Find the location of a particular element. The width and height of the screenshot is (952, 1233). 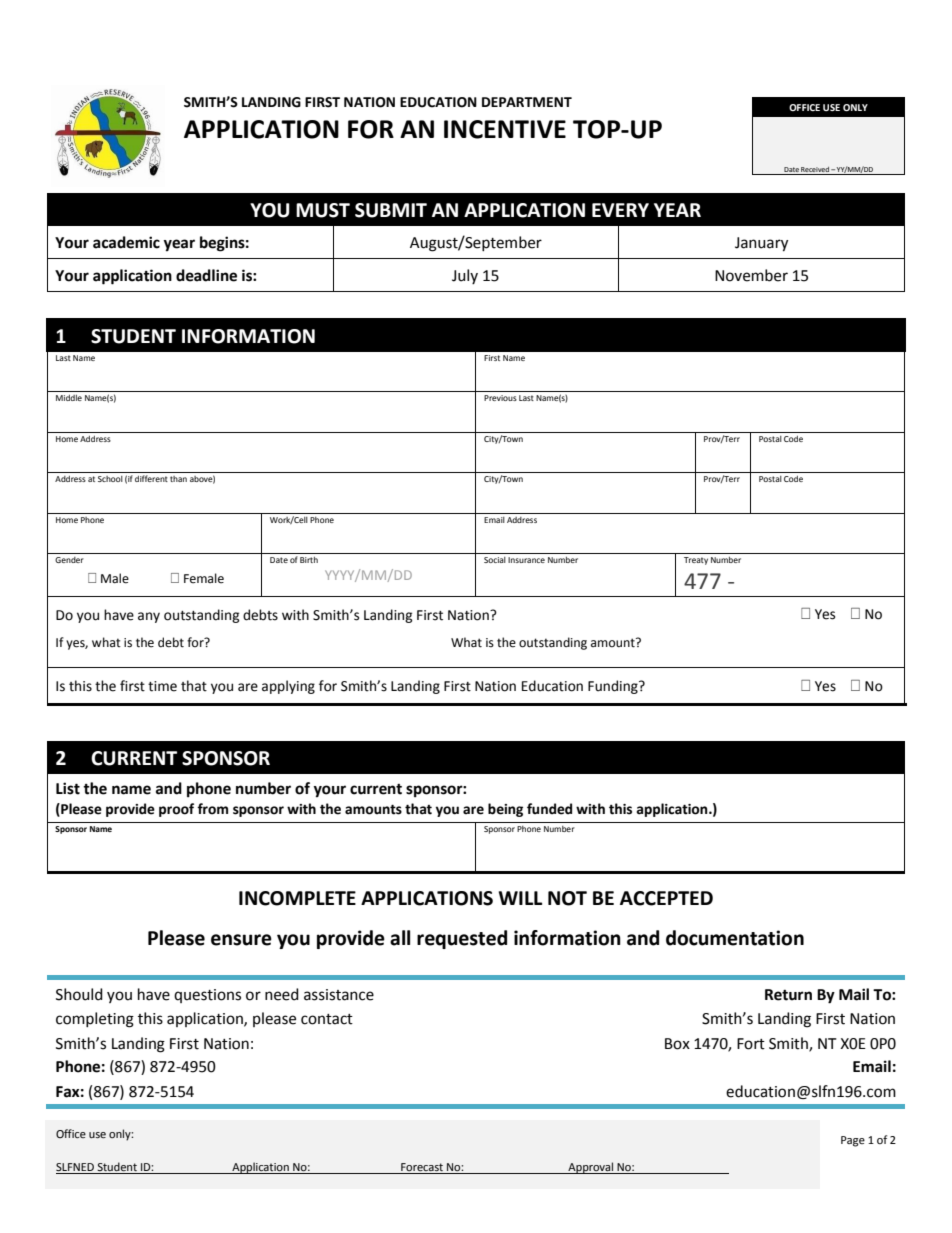

completing is located at coordinates (95, 1020).
